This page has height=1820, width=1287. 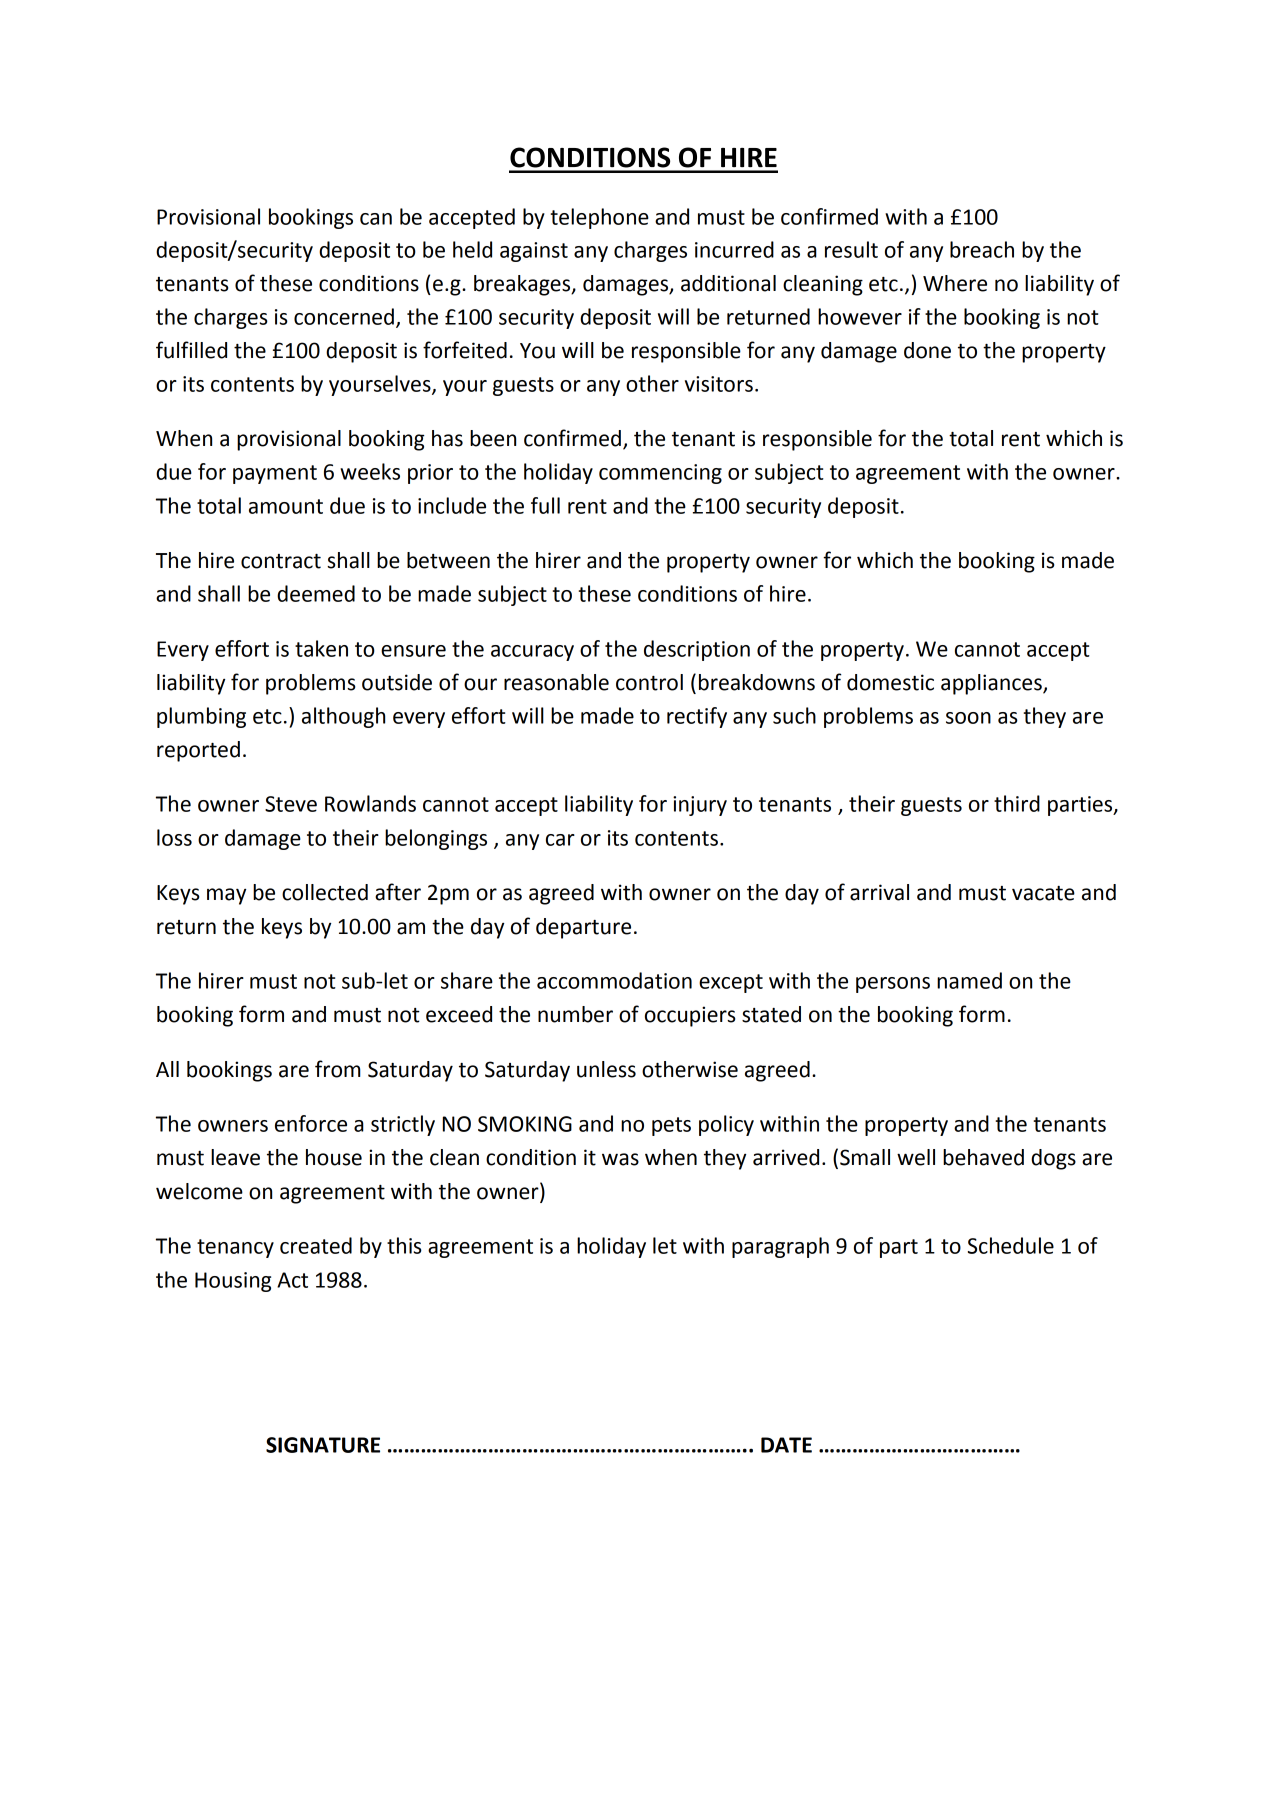 I want to click on Schedule, so click(x=1011, y=1245).
